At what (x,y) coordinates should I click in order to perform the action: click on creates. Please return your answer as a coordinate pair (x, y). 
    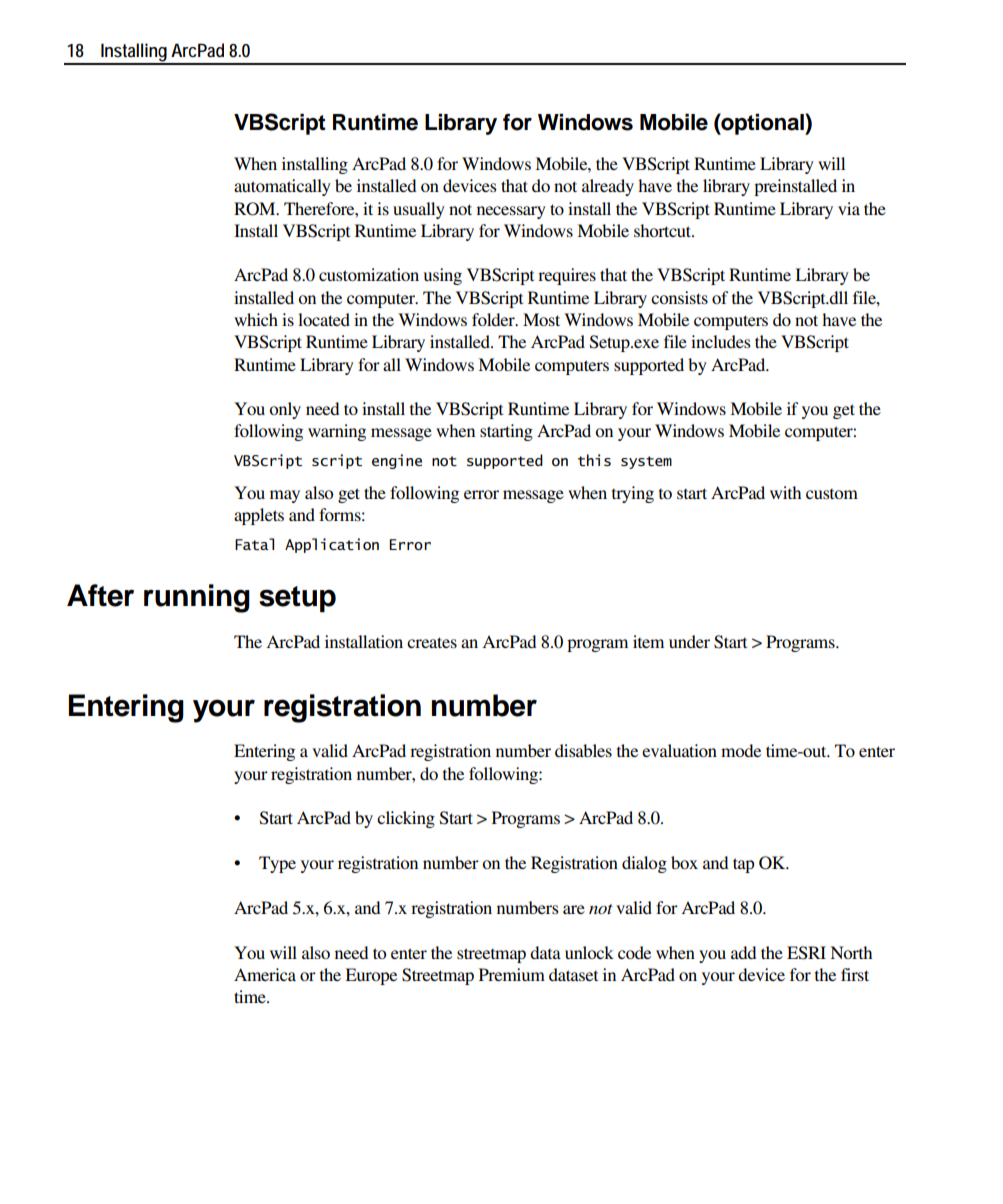
    Looking at the image, I should click on (432, 642).
